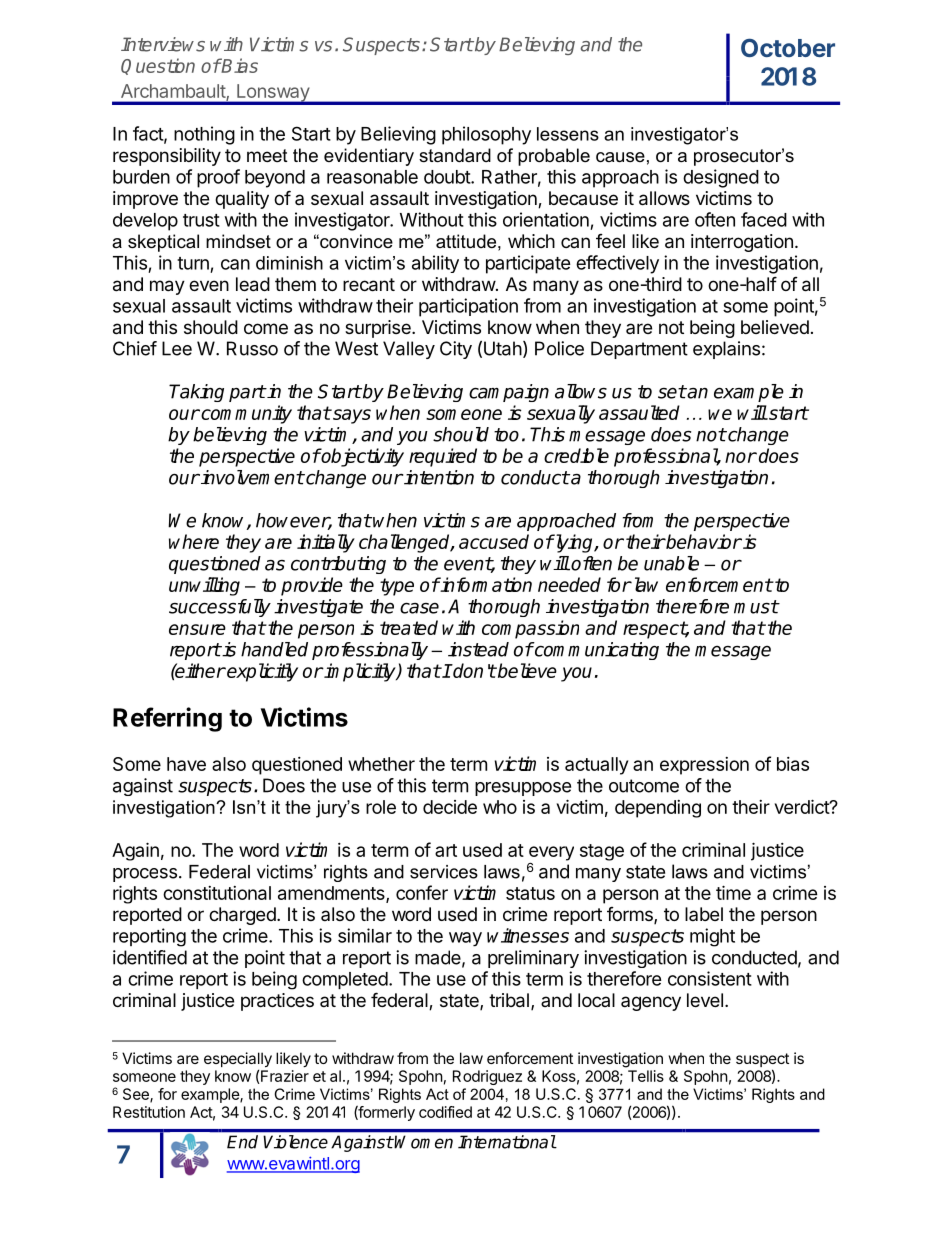 Image resolution: width=952 pixels, height=1233 pixels. I want to click on unable, so click(671, 563).
